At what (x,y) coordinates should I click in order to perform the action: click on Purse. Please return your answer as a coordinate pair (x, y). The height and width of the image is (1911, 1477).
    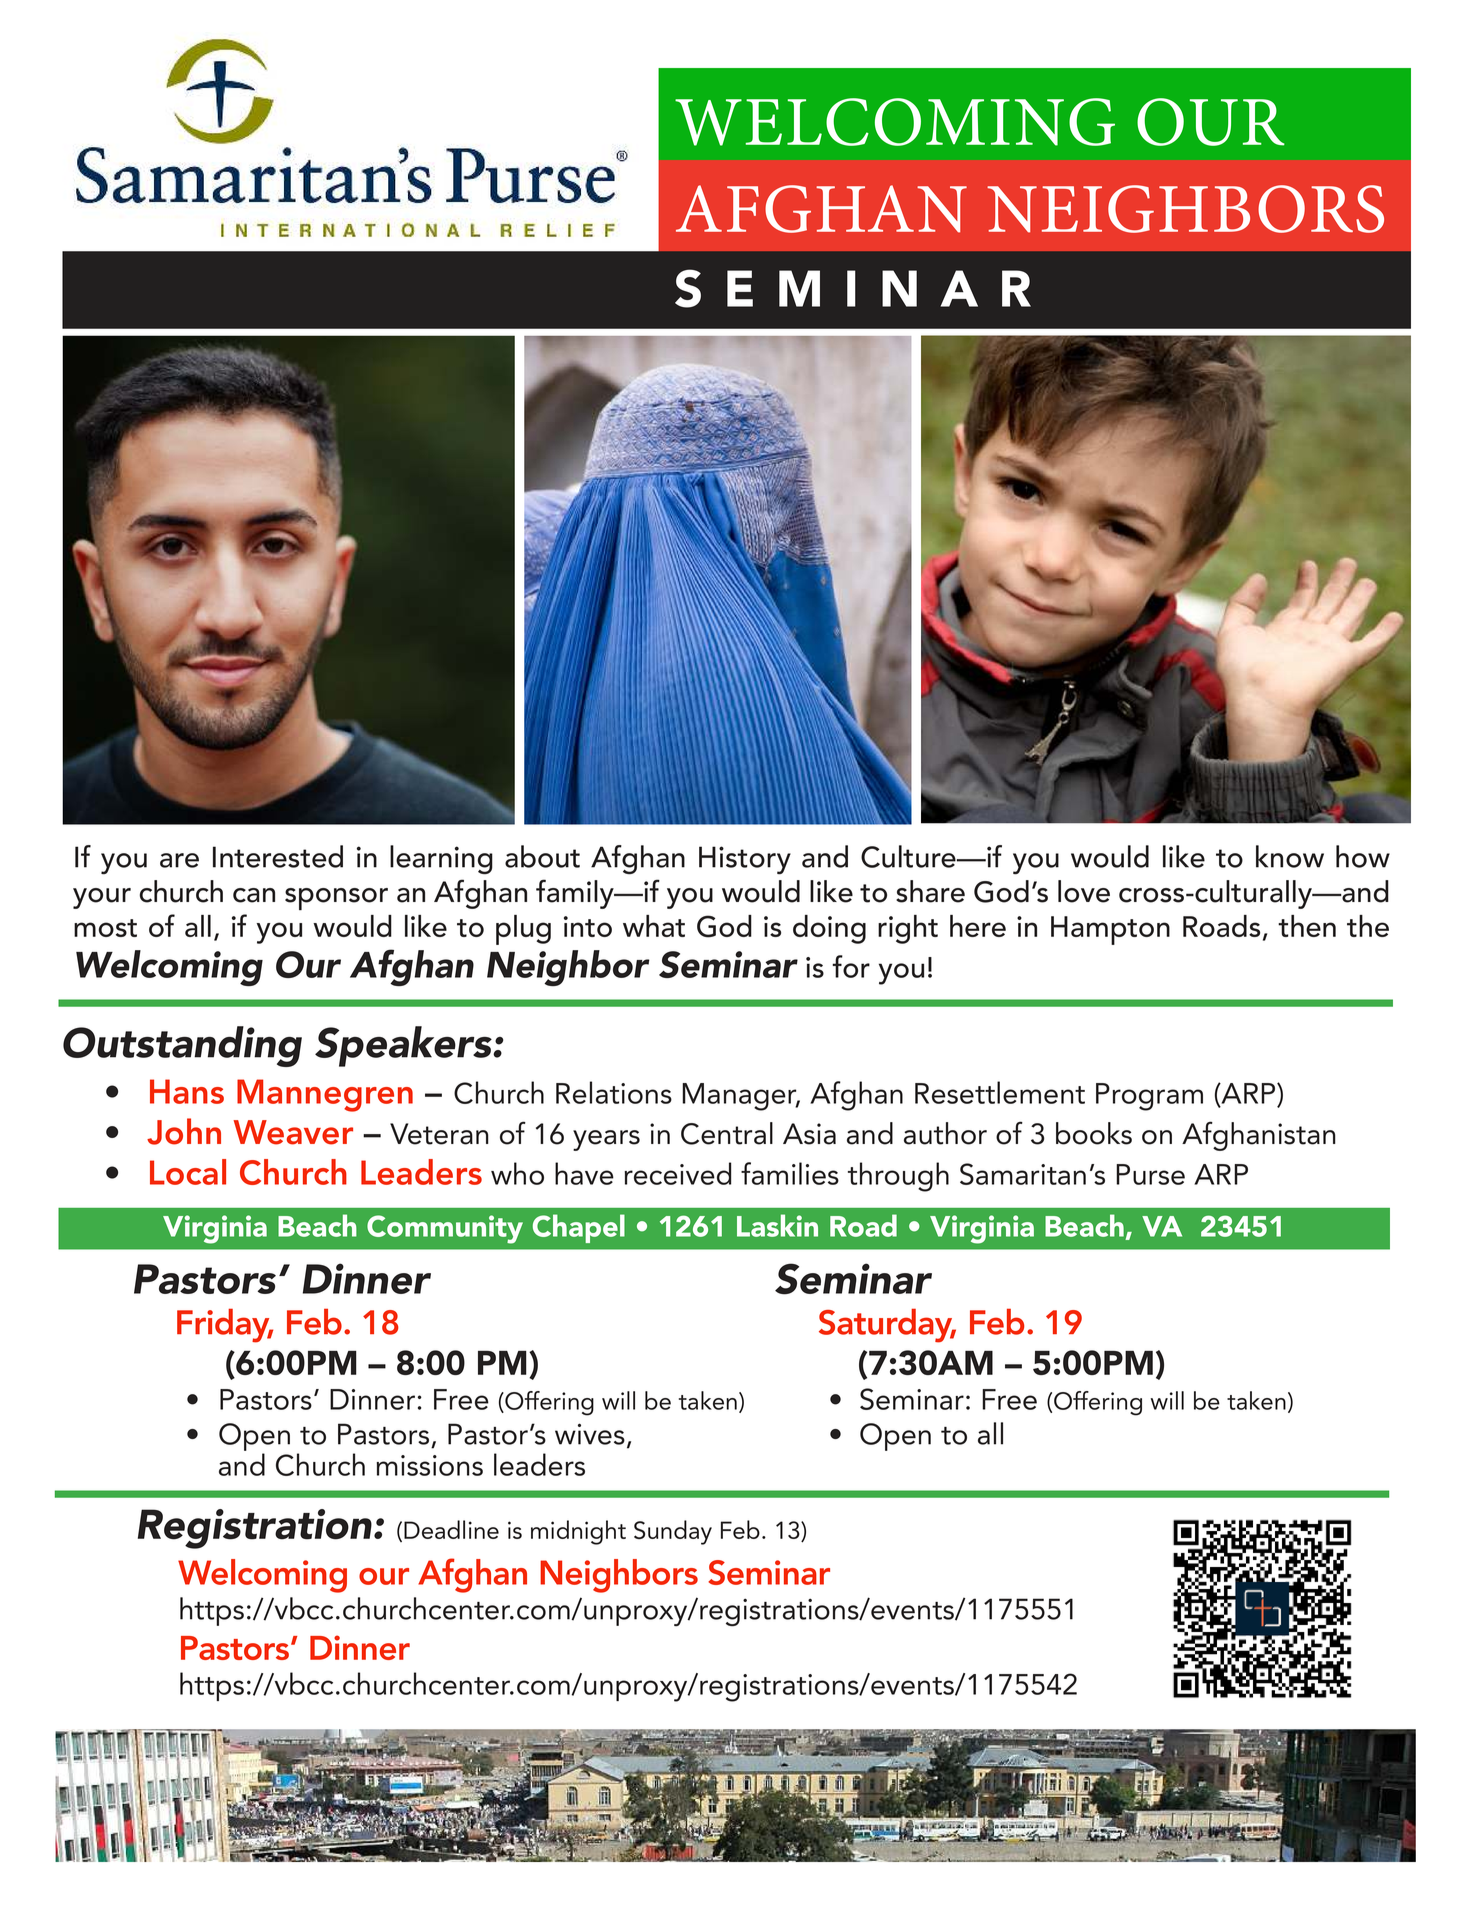
    Looking at the image, I should click on (1150, 1174).
